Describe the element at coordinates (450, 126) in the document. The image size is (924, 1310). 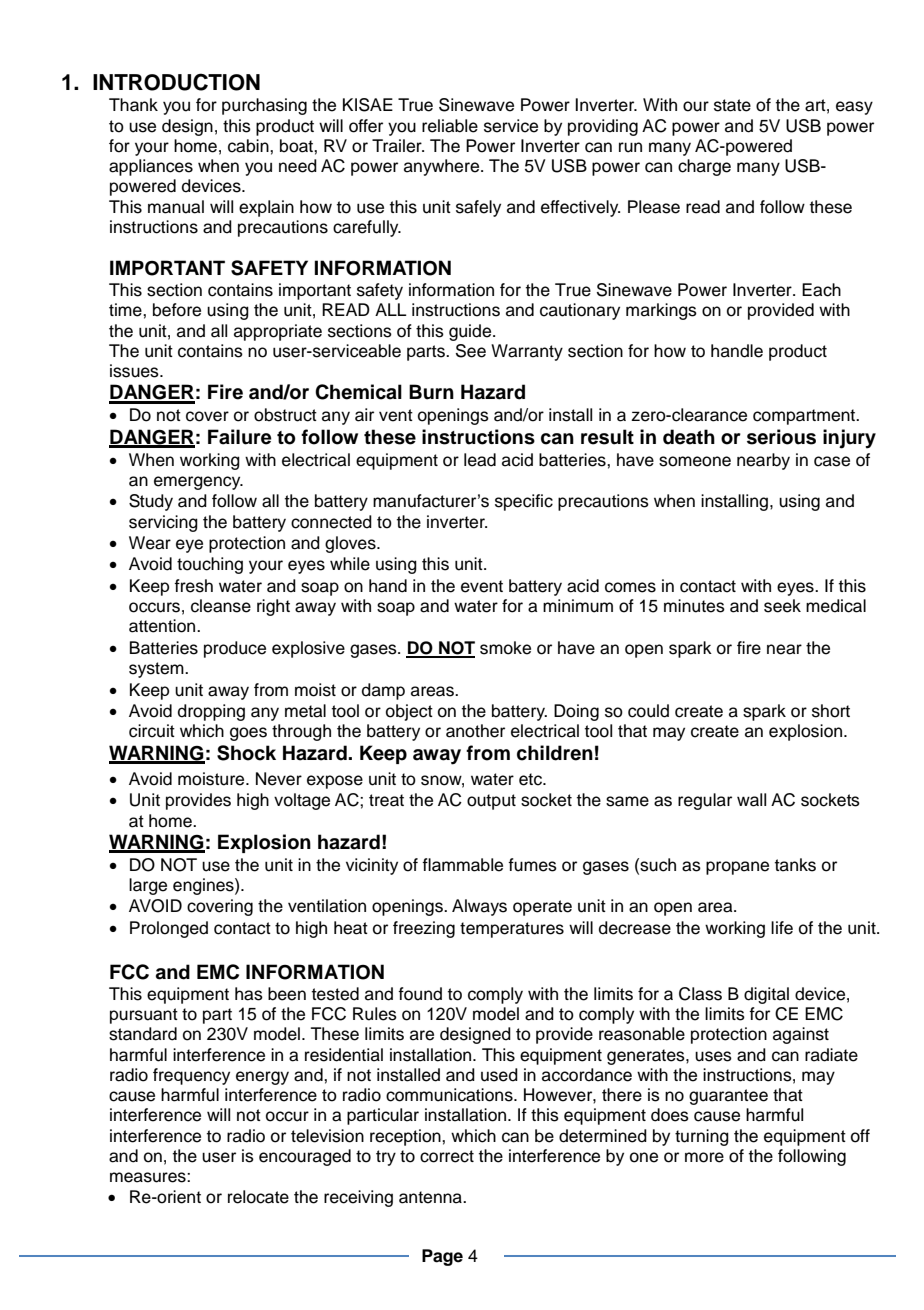
I see `reliable` at that location.
